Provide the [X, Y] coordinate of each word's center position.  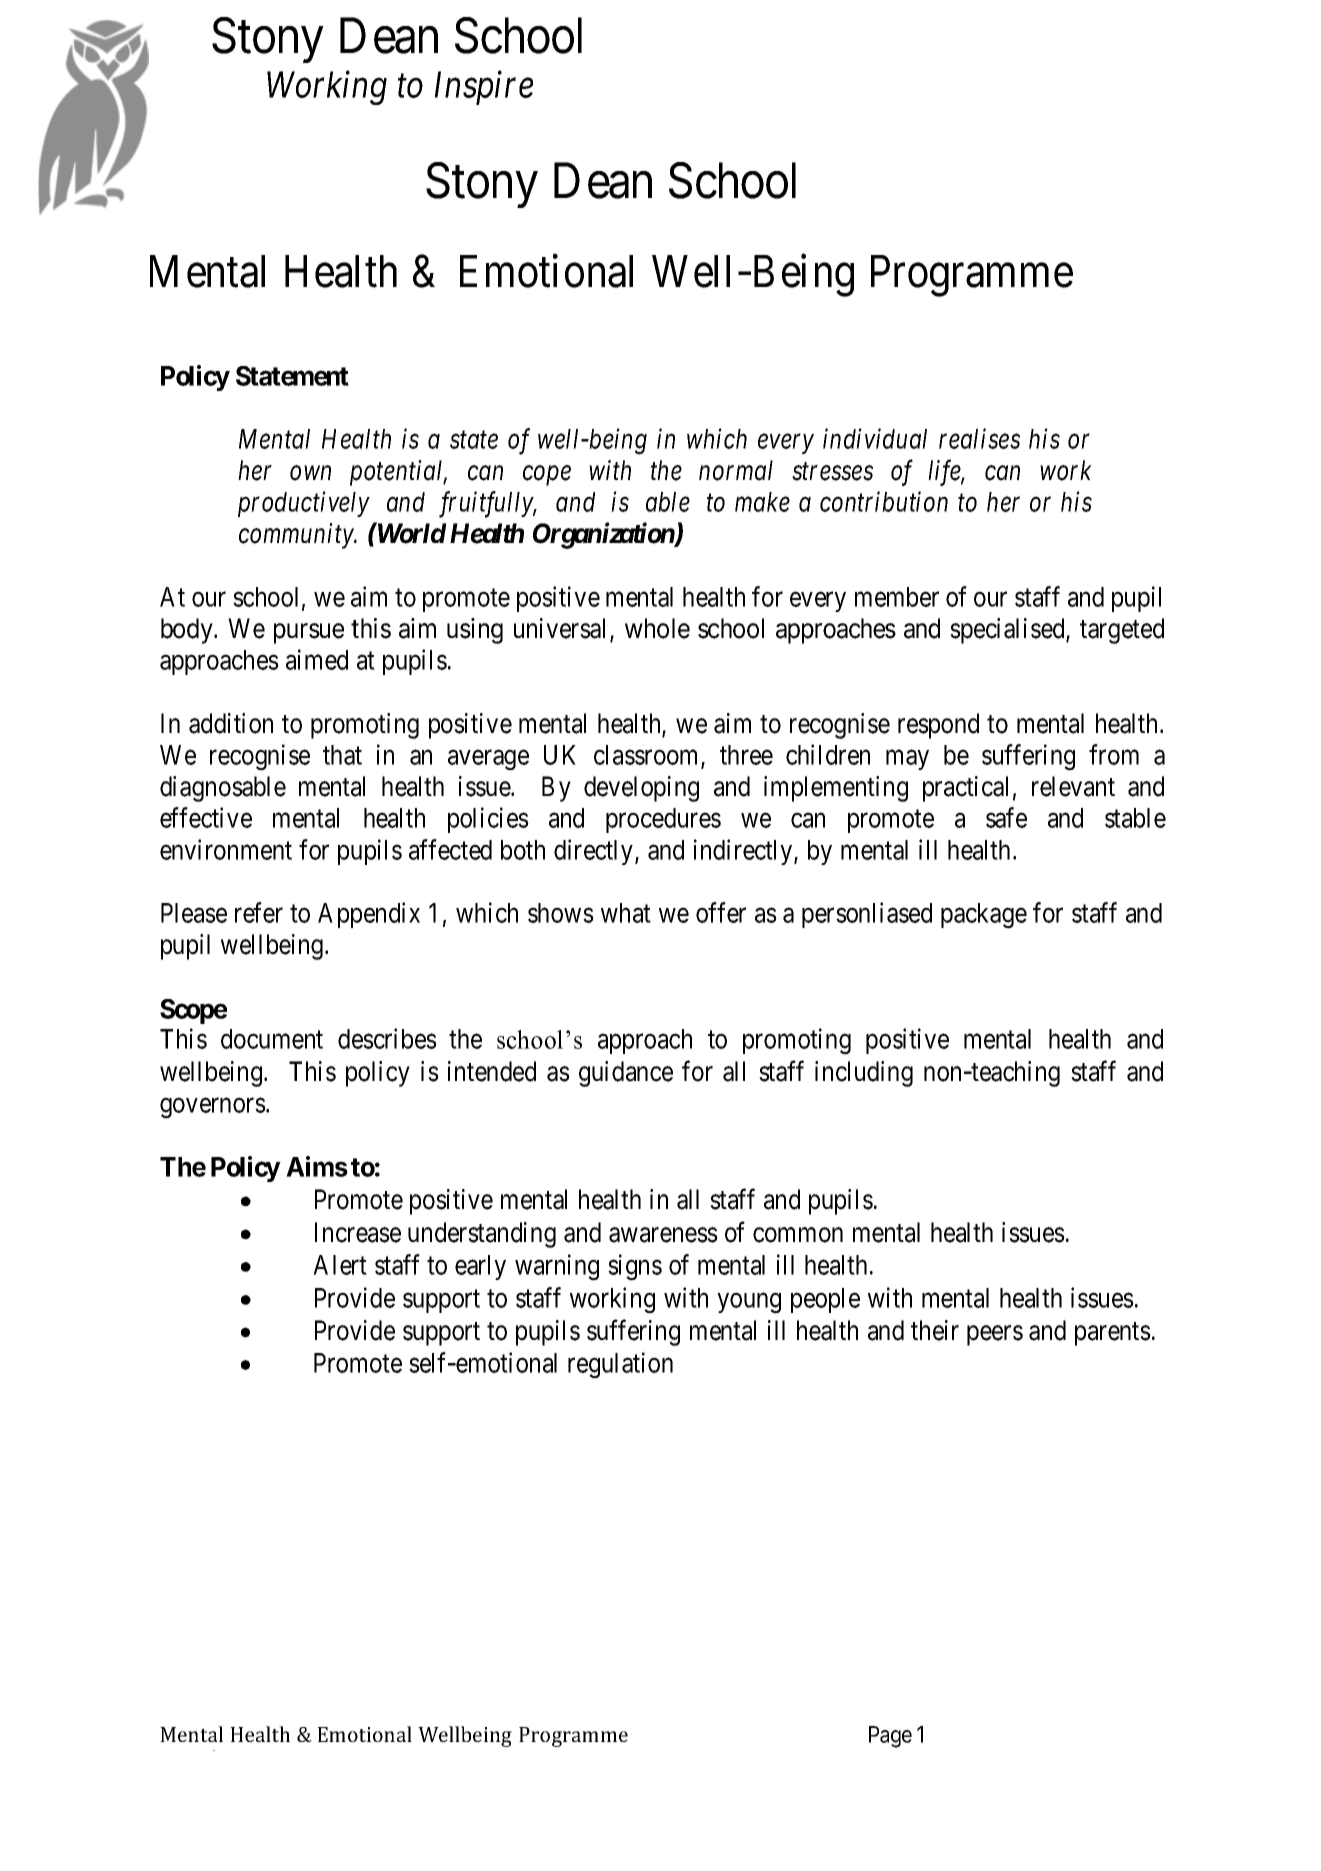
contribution [884, 501]
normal [736, 470]
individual [875, 438]
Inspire [484, 88]
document [272, 1039]
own [310, 473]
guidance [626, 1074]
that [342, 755]
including [864, 1074]
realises [979, 438]
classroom [648, 756]
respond [938, 726]
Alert [340, 1265]
